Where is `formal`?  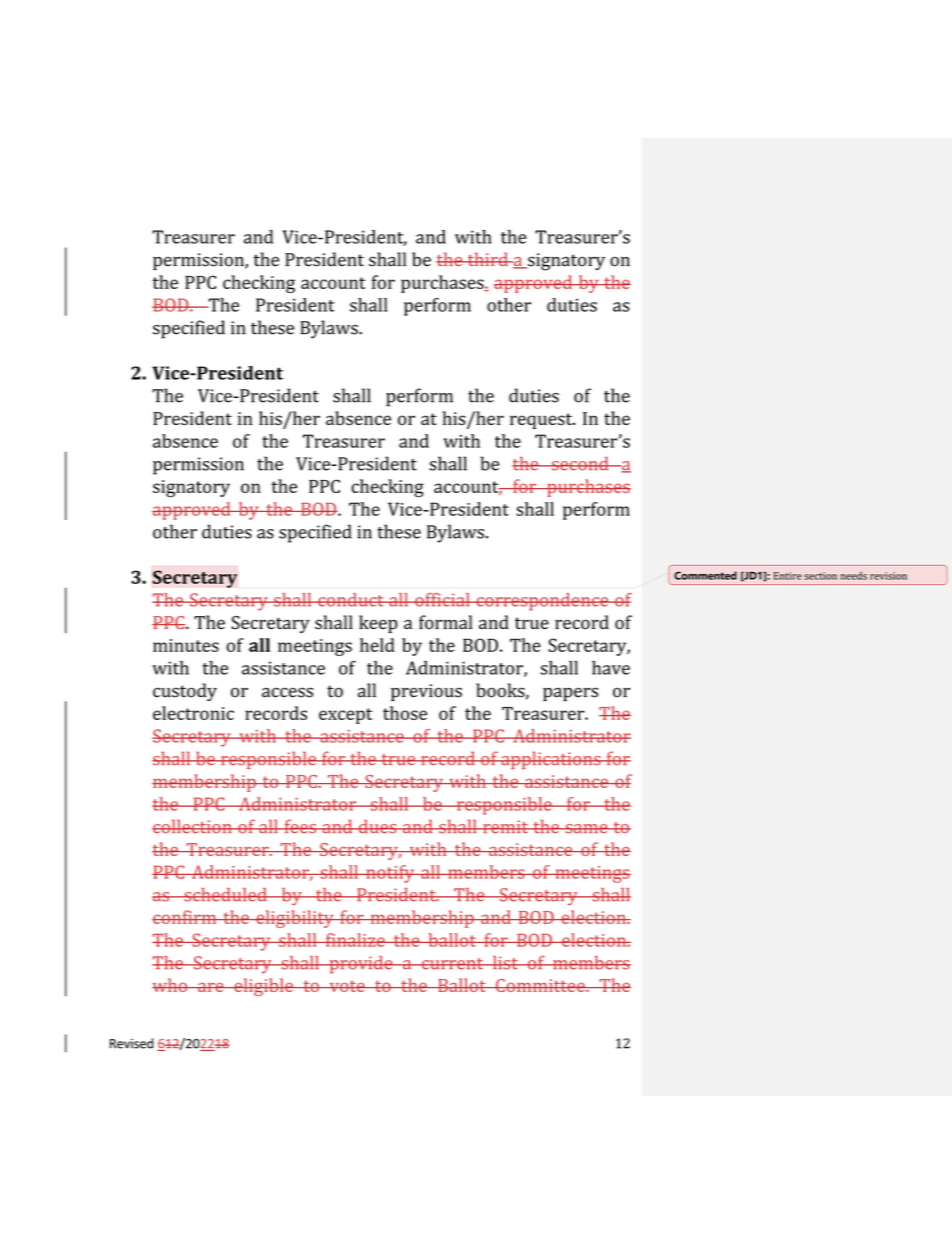 formal is located at coordinates (446, 622).
